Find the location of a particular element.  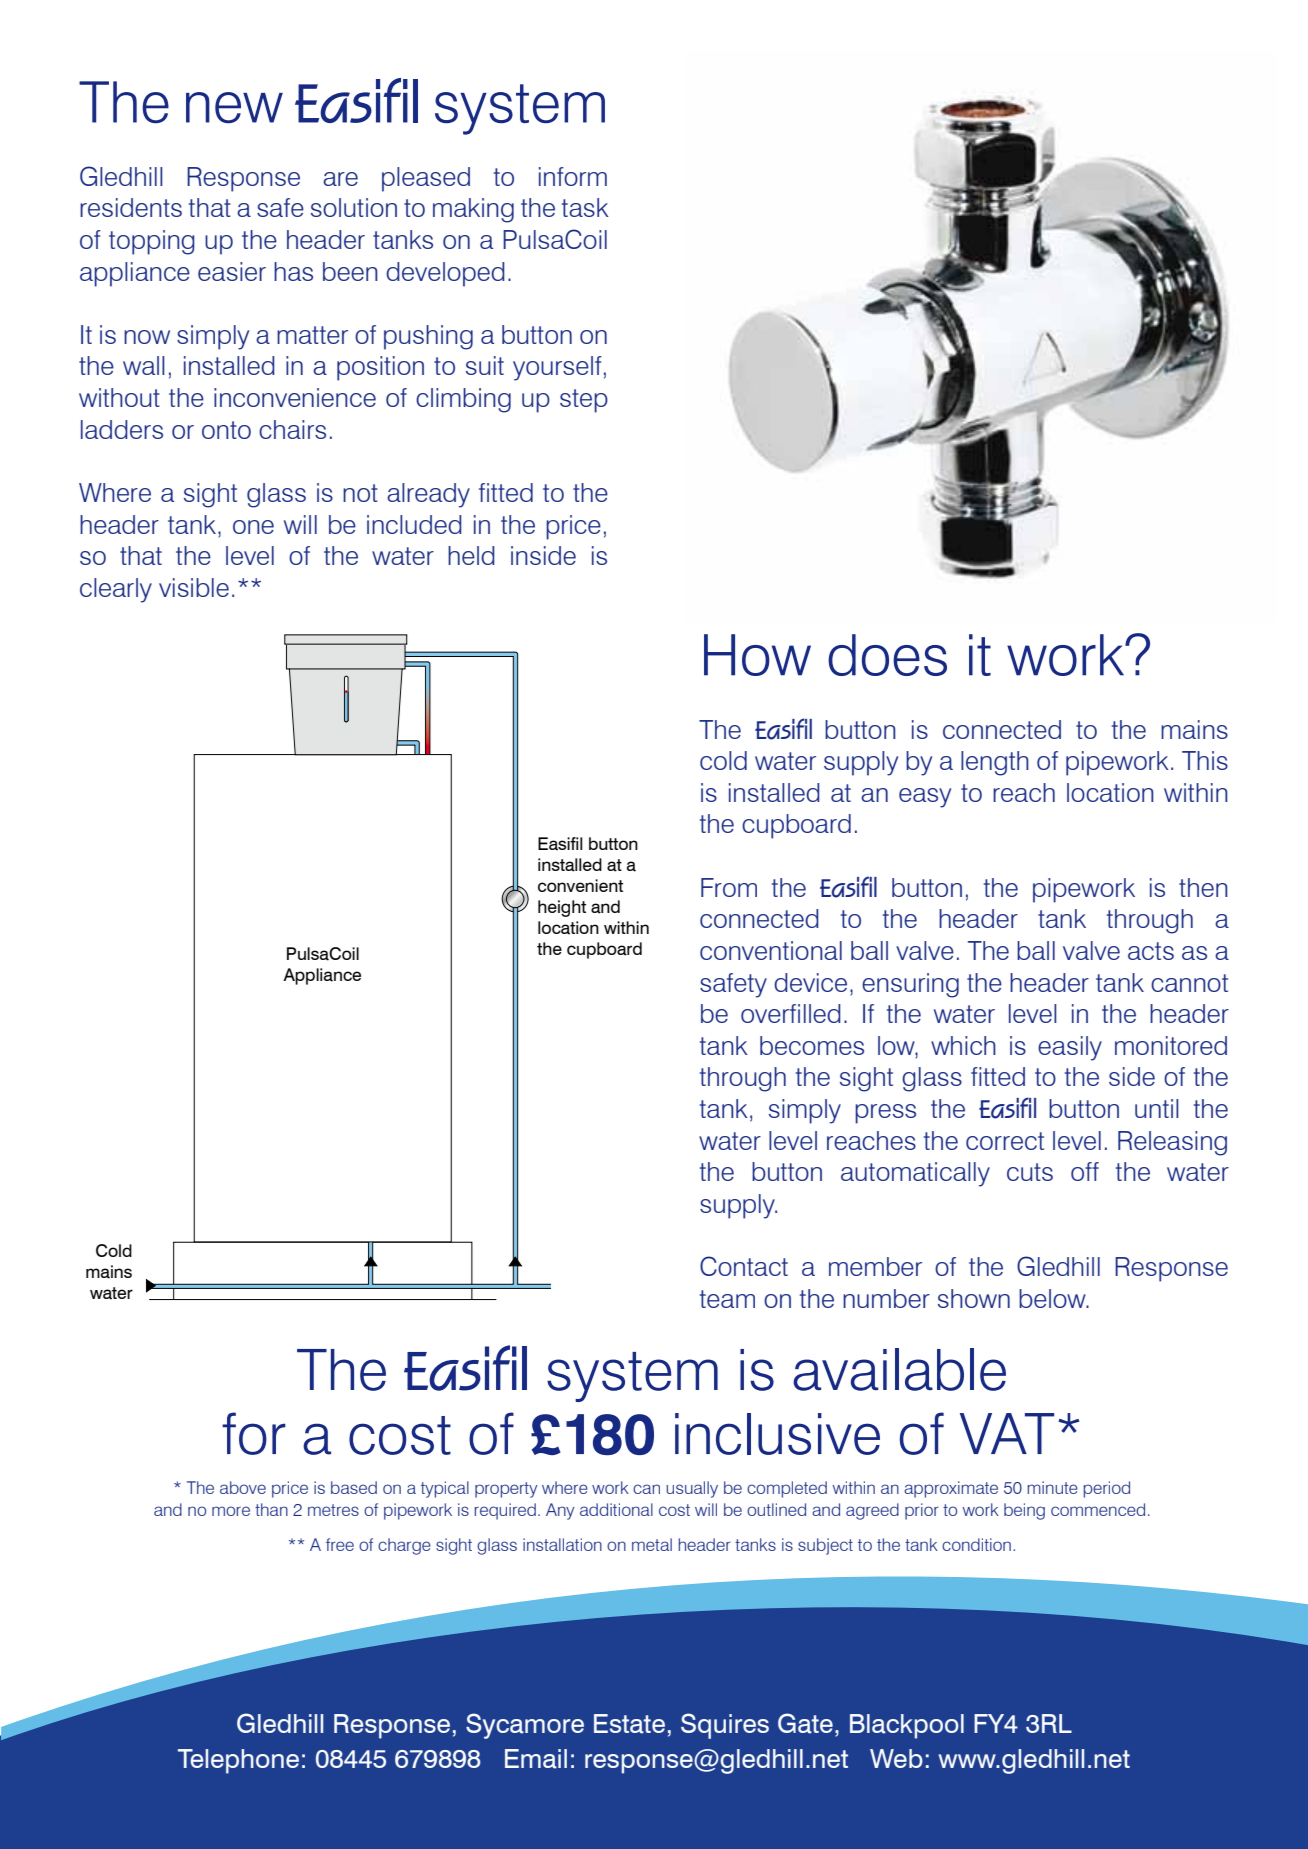

Telephone is located at coordinates (238, 1761).
